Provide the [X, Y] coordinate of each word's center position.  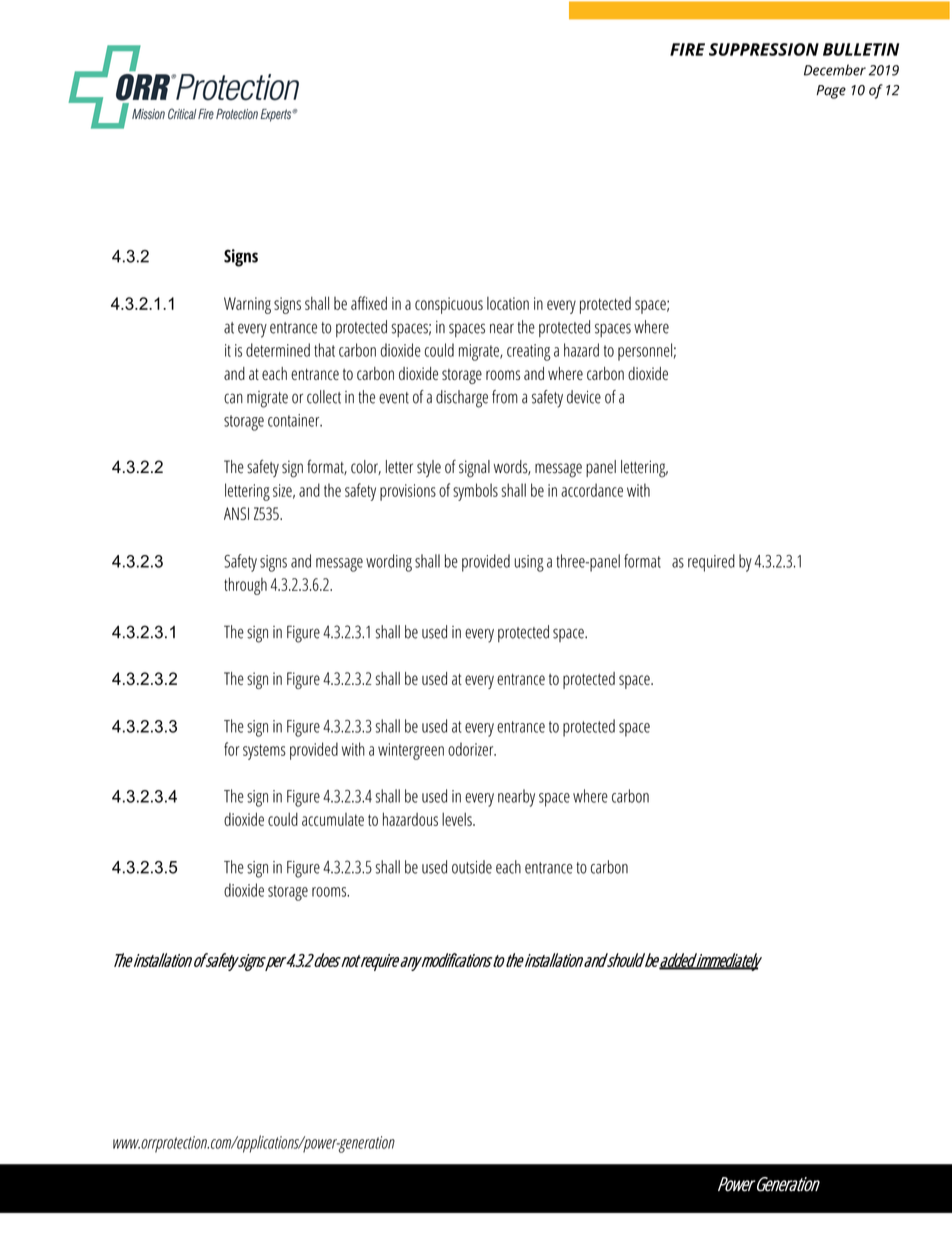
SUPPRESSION [764, 49]
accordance [592, 490]
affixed [369, 303]
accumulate [333, 819]
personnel [645, 352]
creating [529, 352]
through [245, 586]
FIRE [687, 49]
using [529, 563]
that [324, 350]
